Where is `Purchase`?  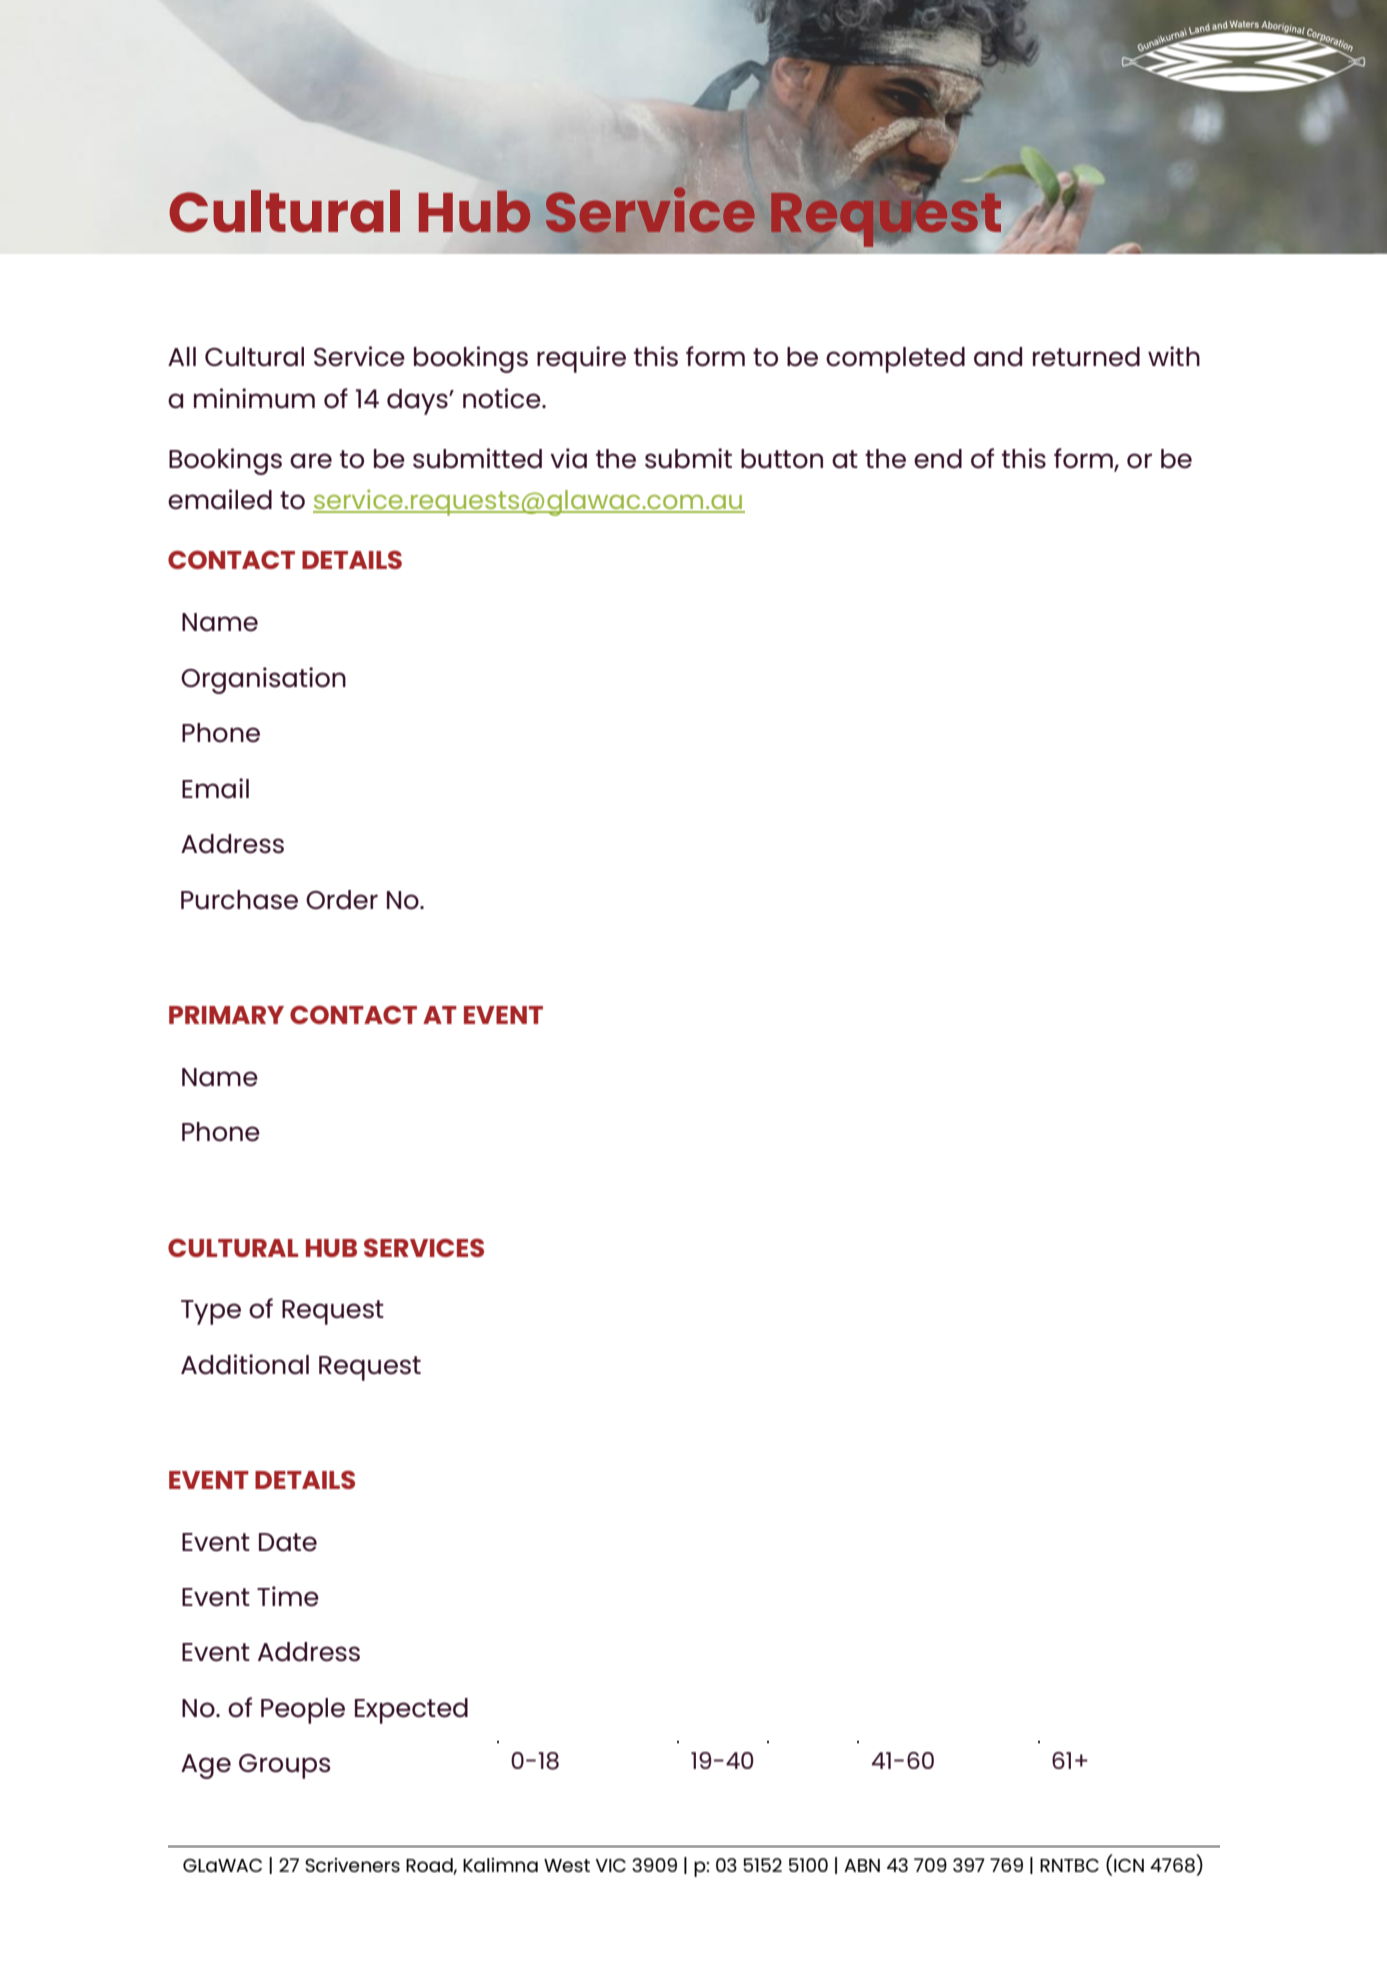
Purchase is located at coordinates (239, 900).
